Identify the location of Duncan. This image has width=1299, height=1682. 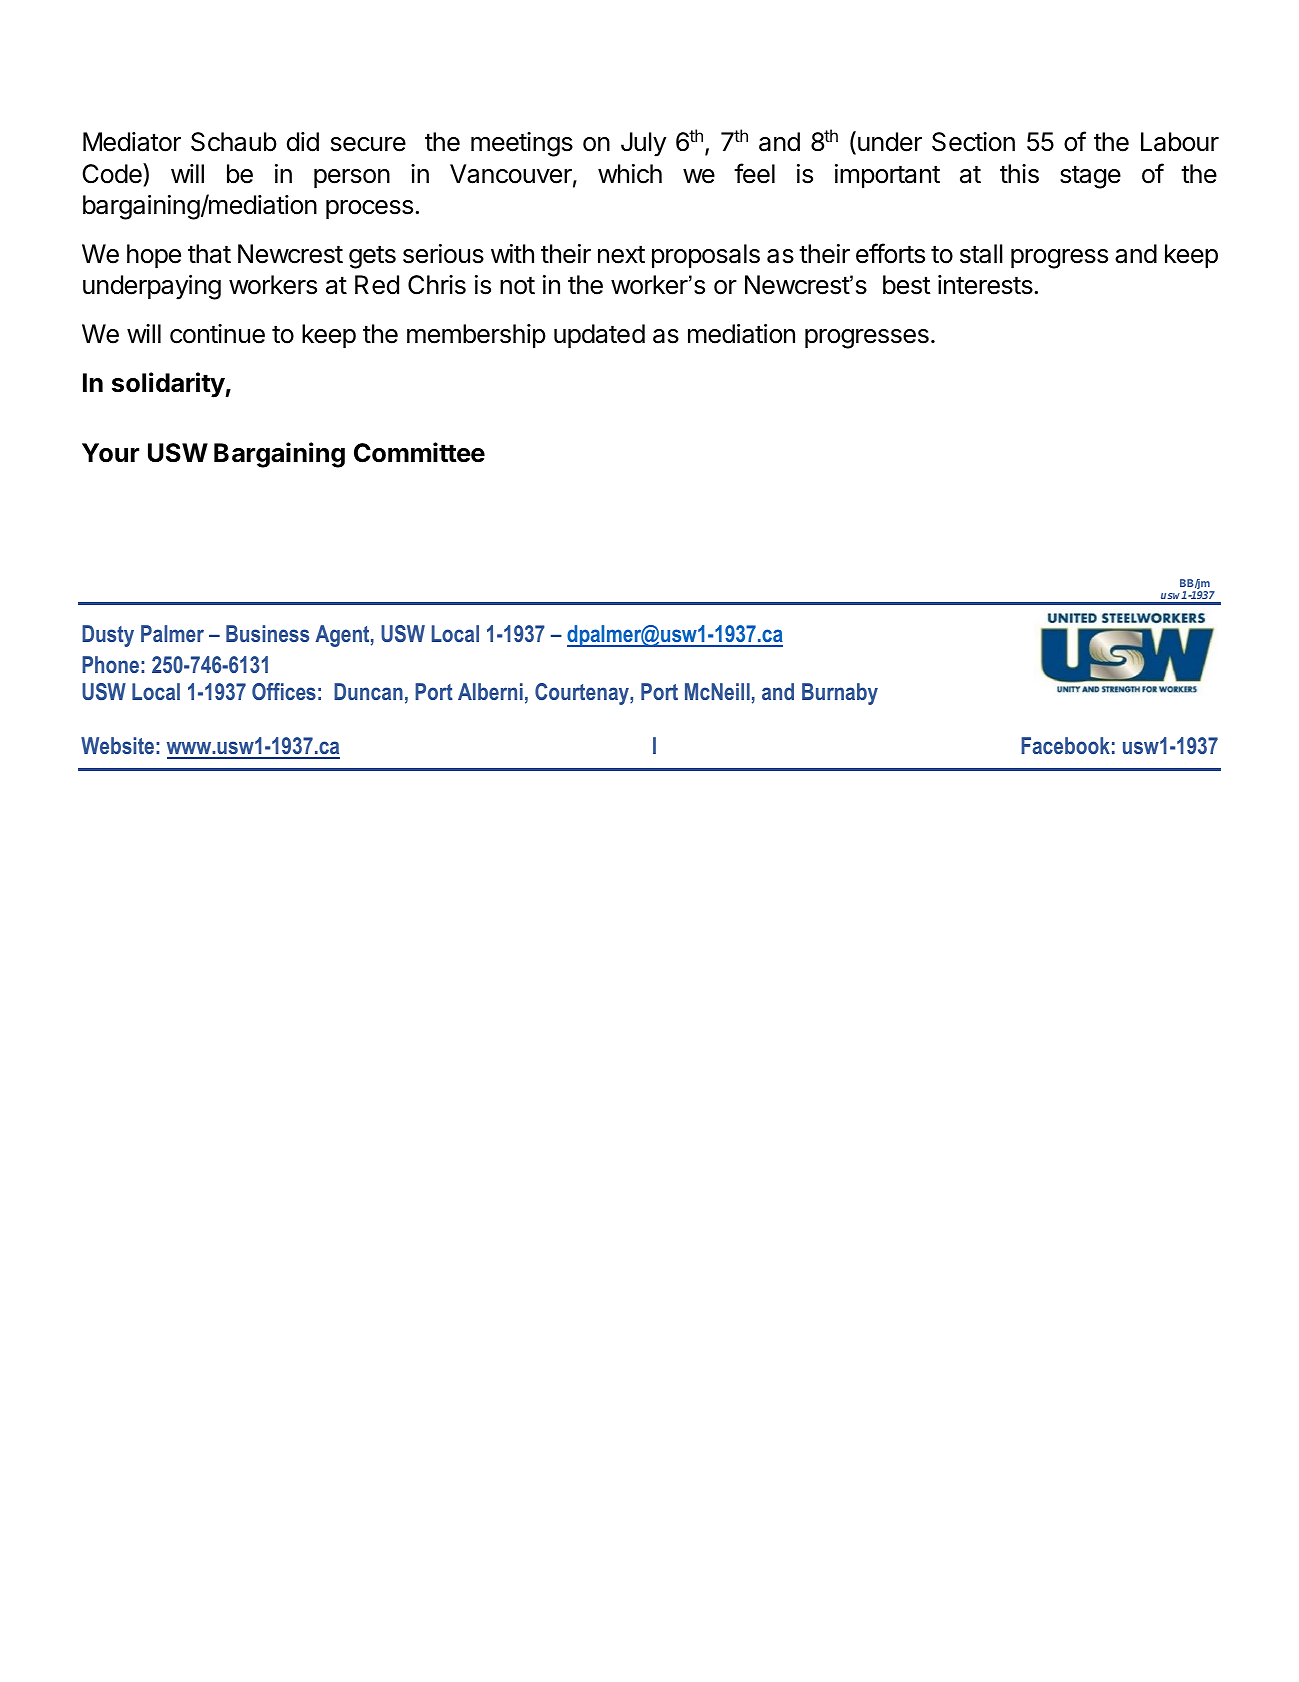
(368, 691).
